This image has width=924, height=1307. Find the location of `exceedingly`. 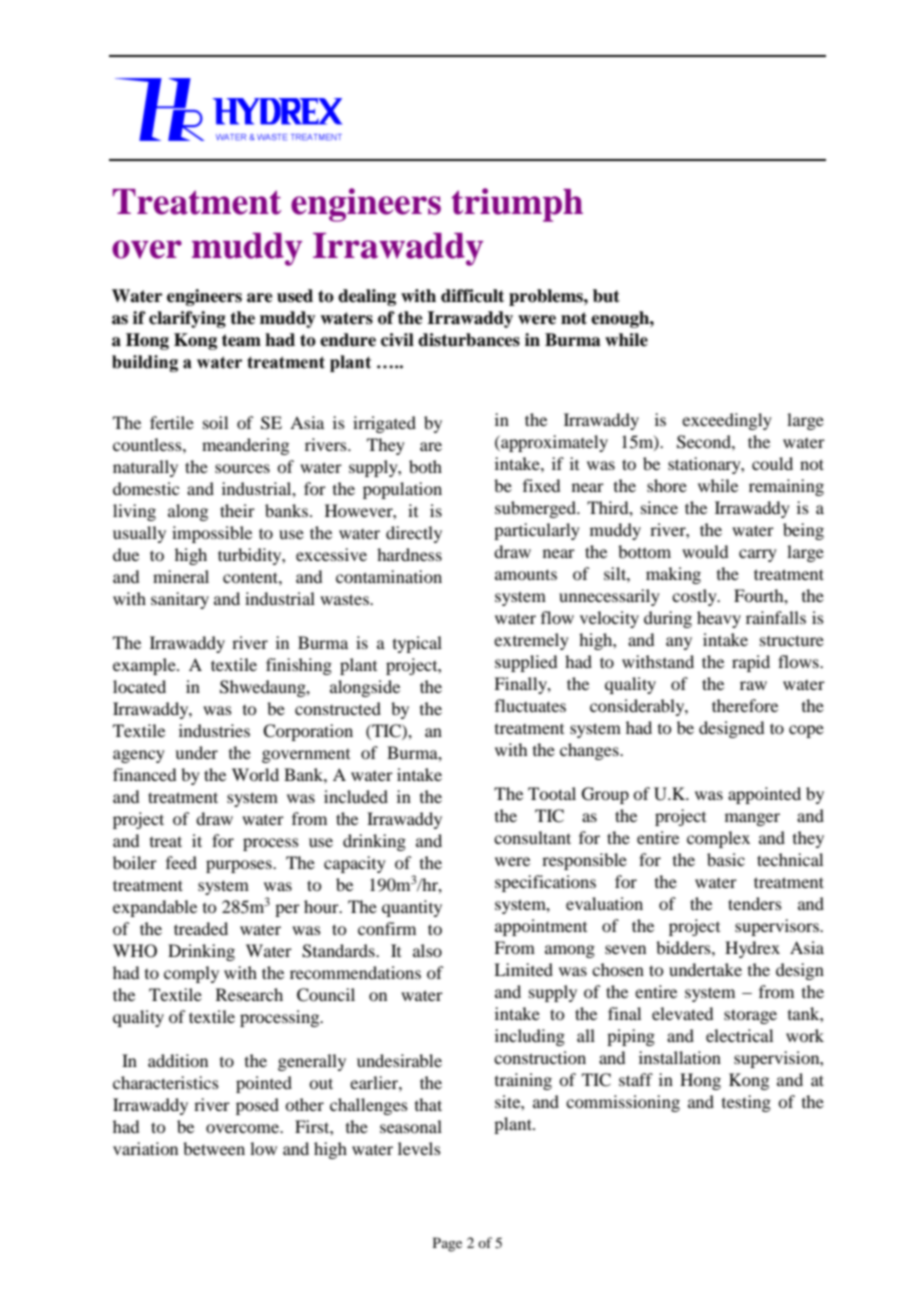

exceedingly is located at coordinates (727, 421).
